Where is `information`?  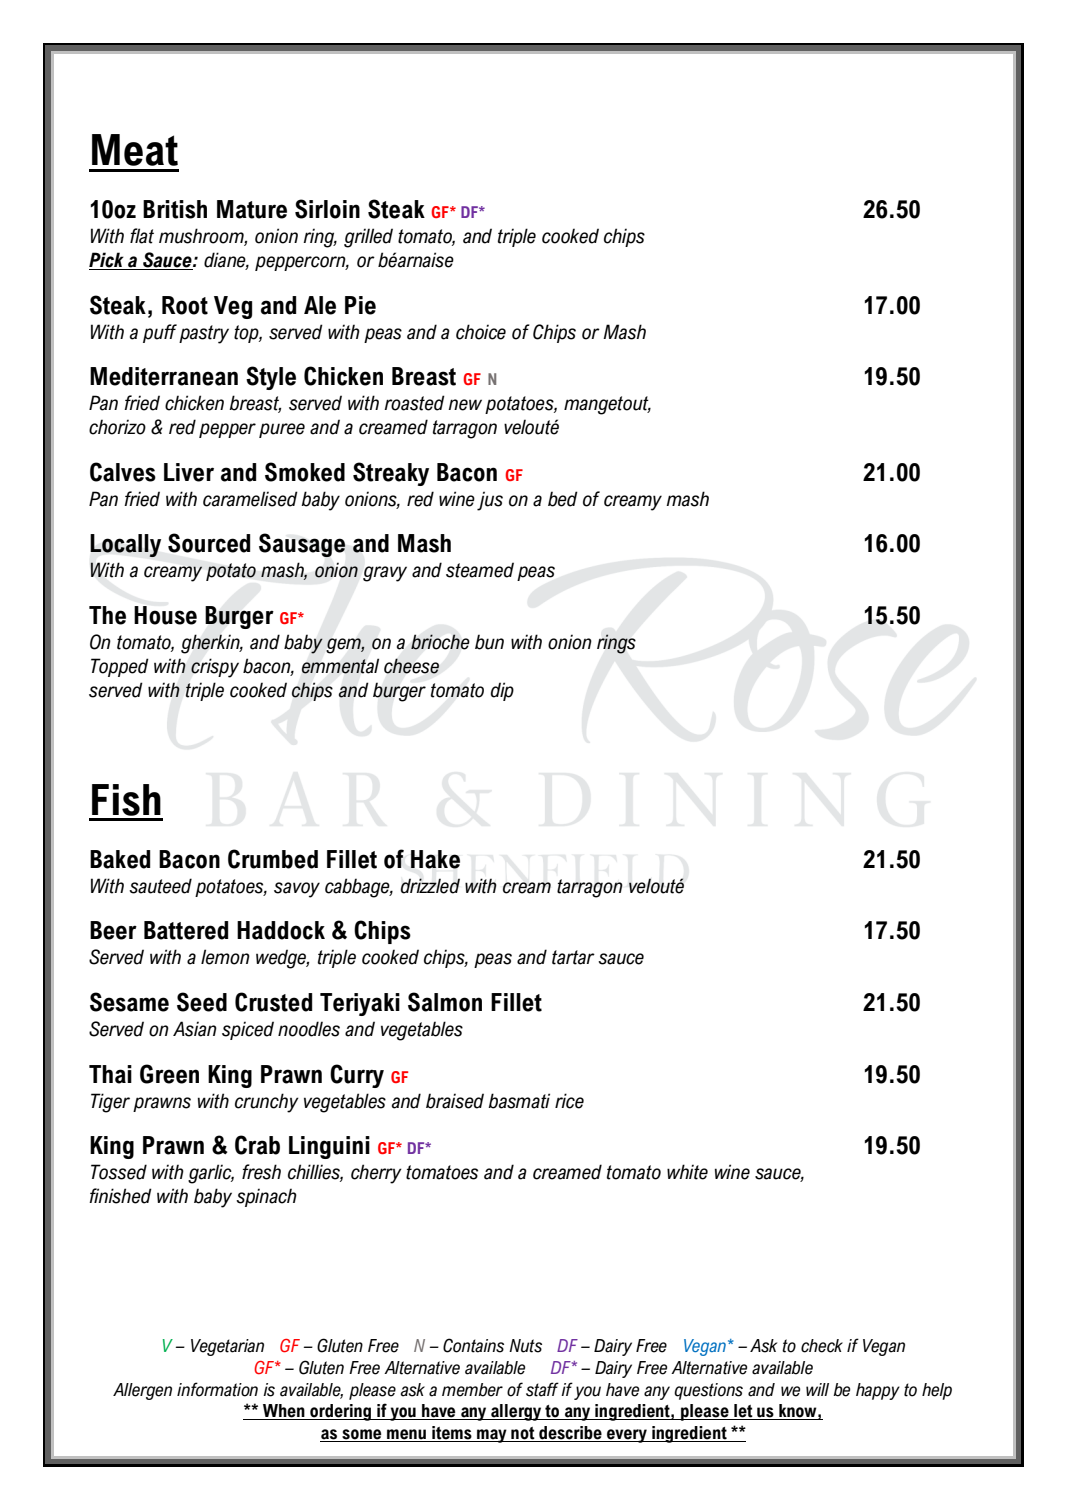
information is located at coordinates (217, 1389).
